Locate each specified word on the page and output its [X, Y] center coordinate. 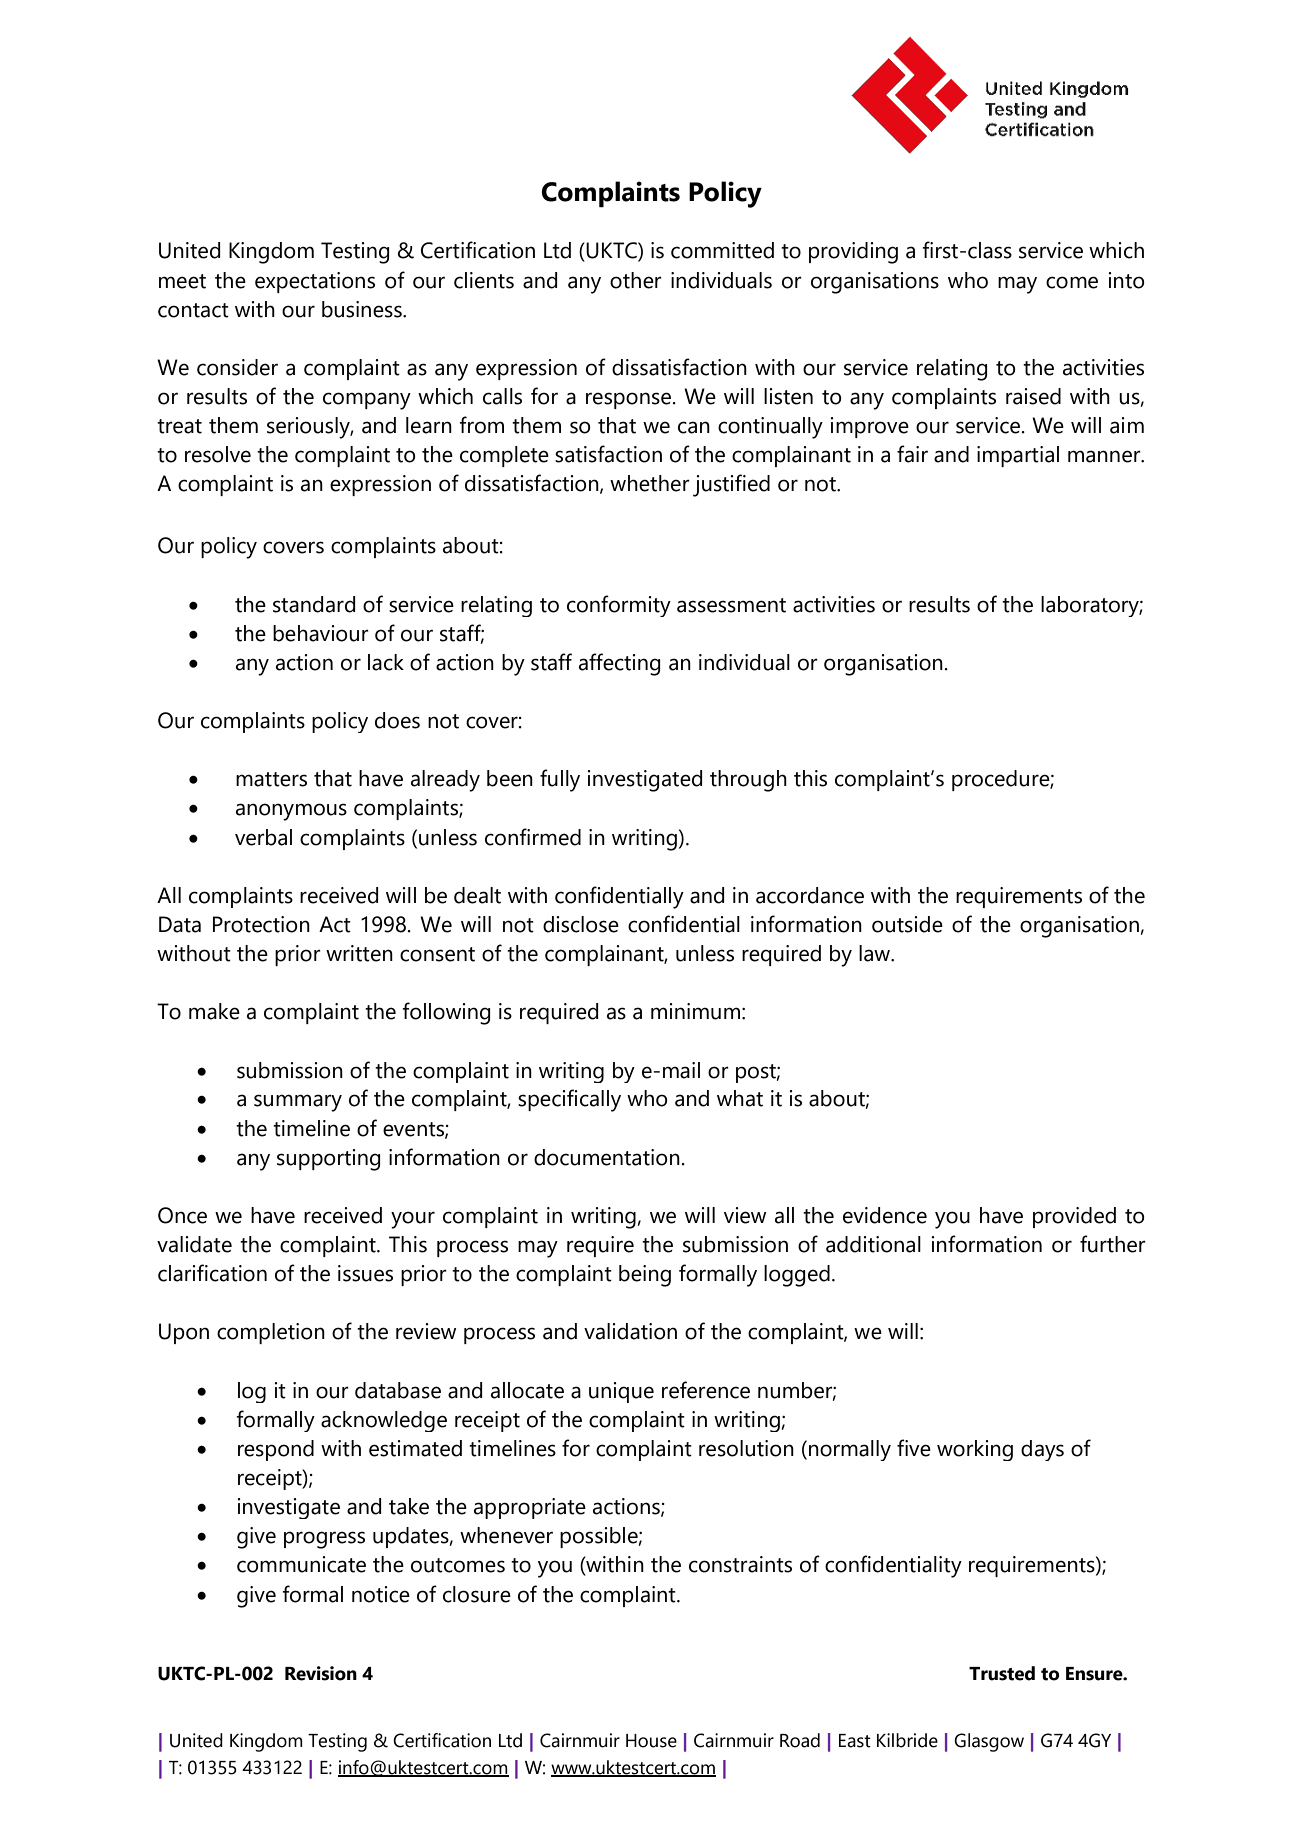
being [645, 1276]
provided [1074, 1217]
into [1127, 280]
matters [271, 779]
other [636, 280]
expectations [315, 282]
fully [560, 780]
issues [365, 1273]
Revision [321, 1673]
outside [907, 924]
